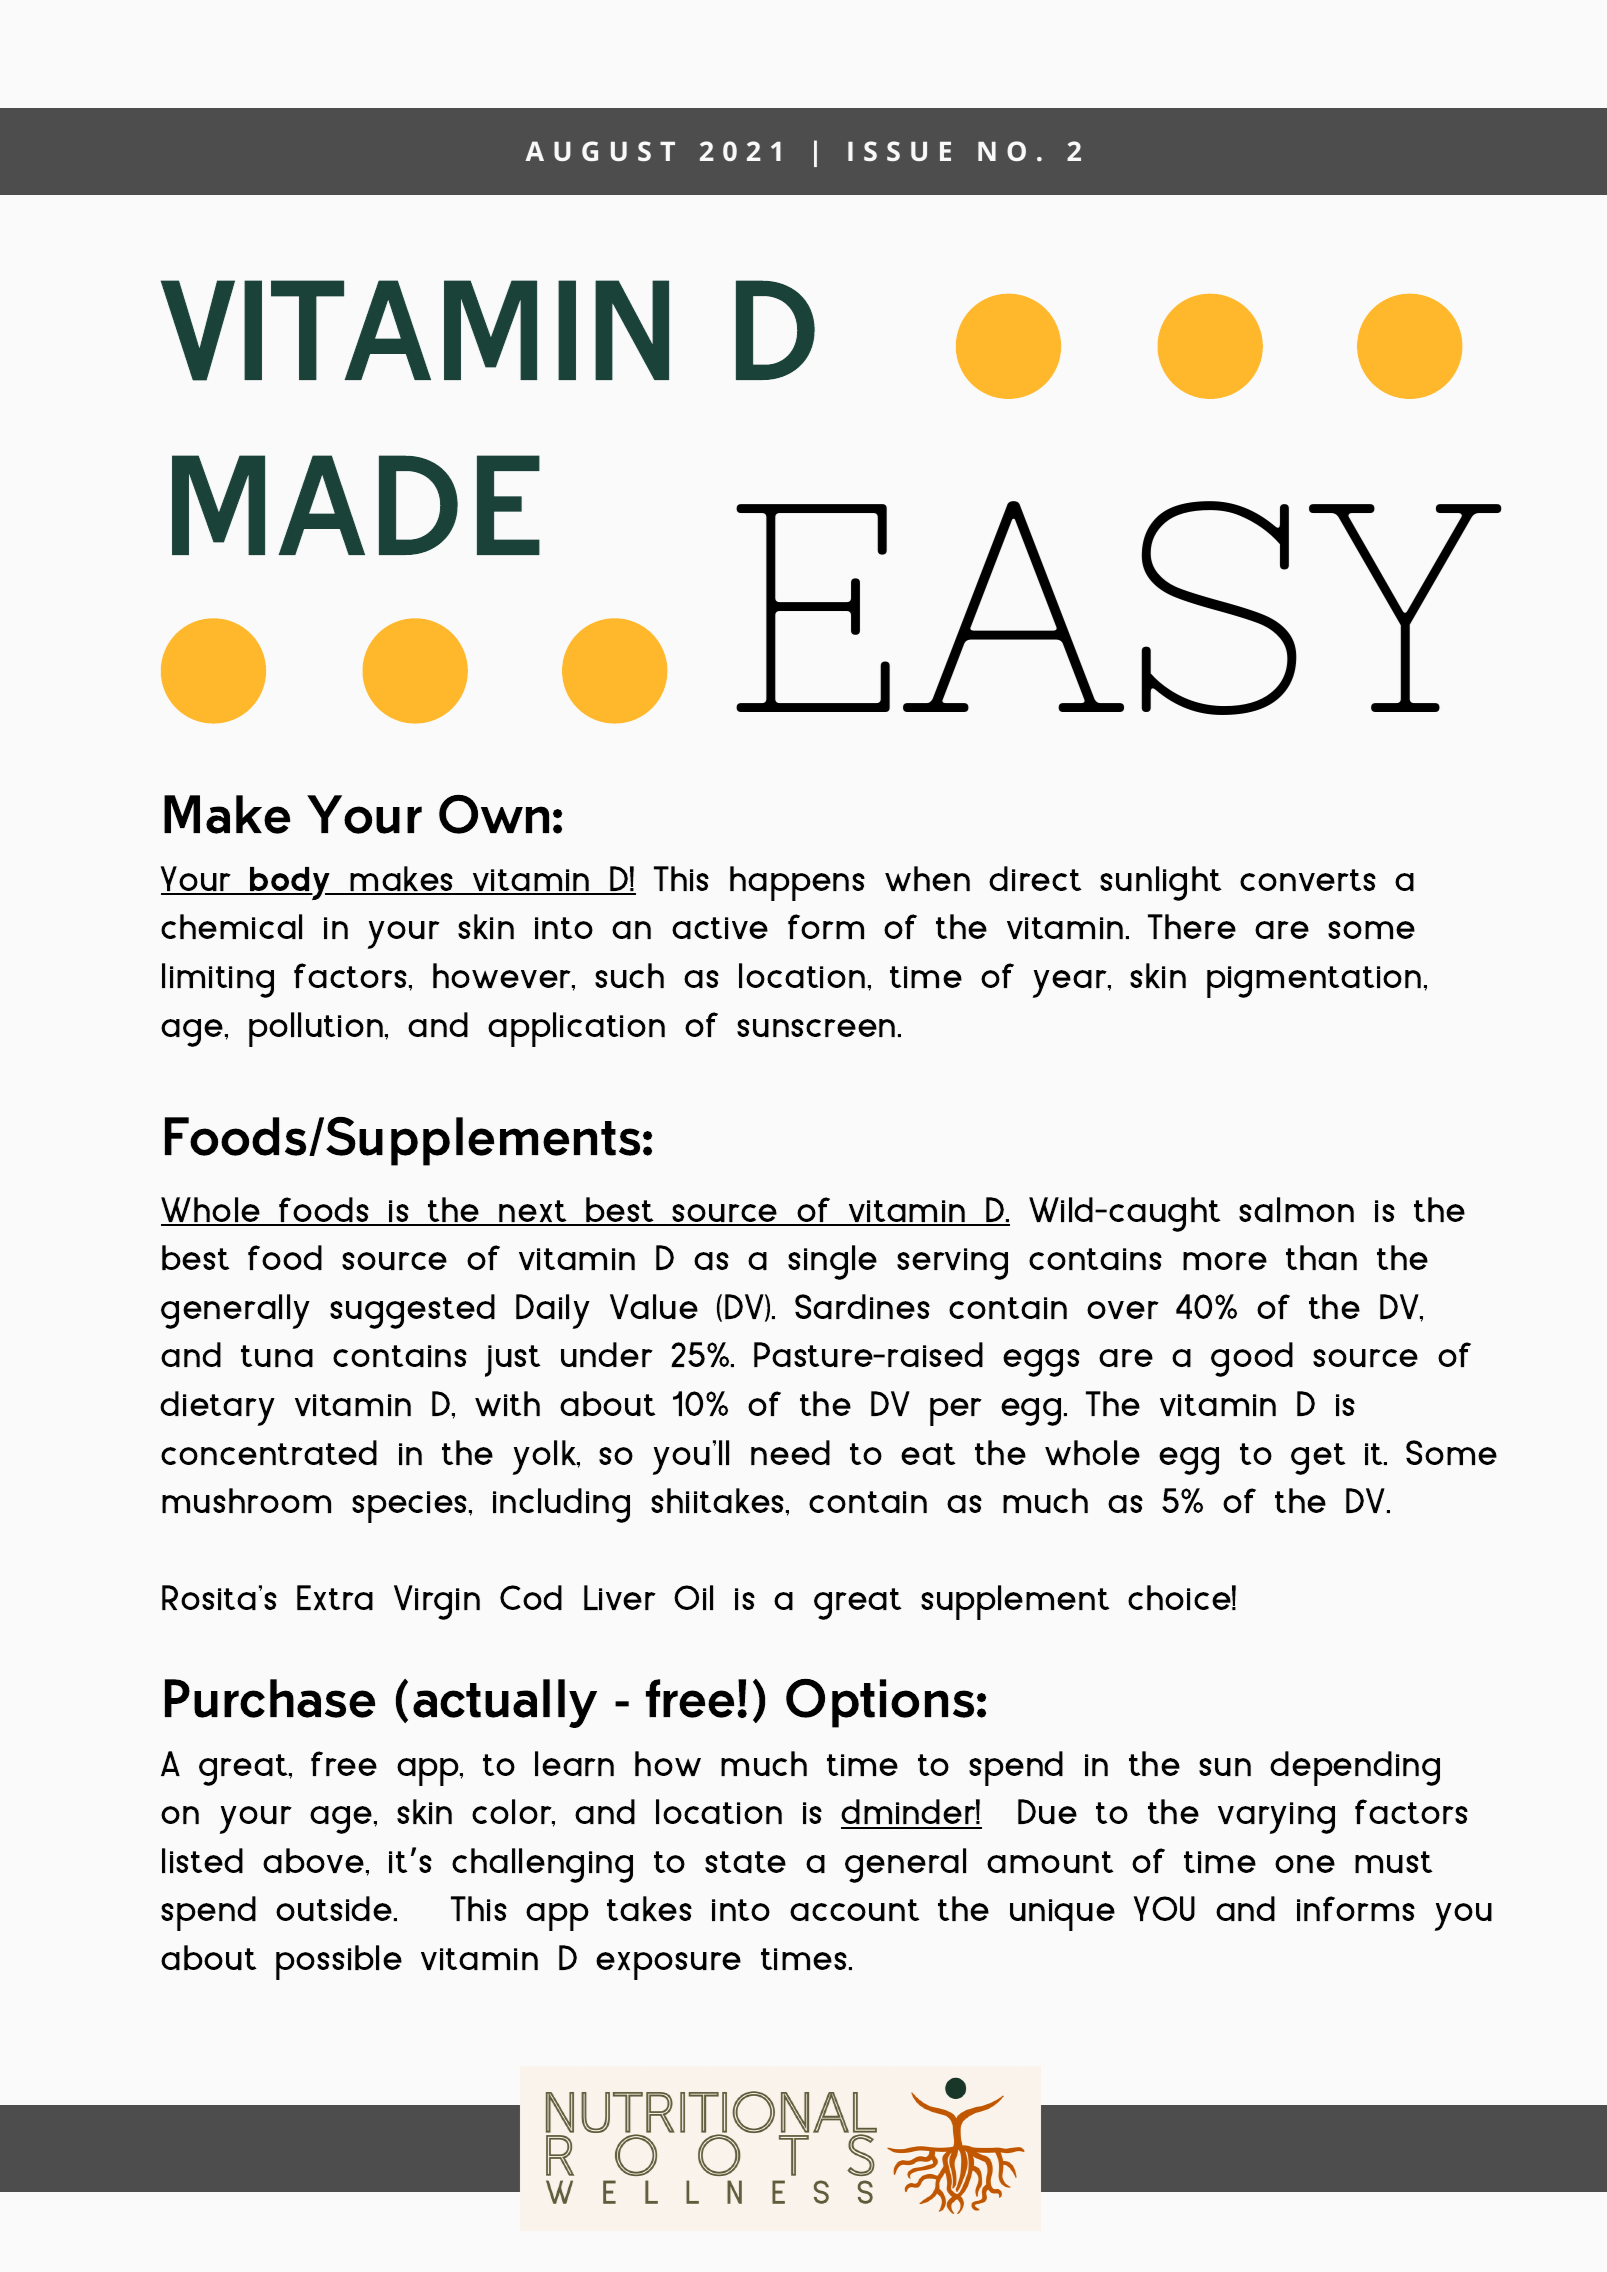  Describe the element at coordinates (1314, 982) in the image. I see `pigmentation` at that location.
